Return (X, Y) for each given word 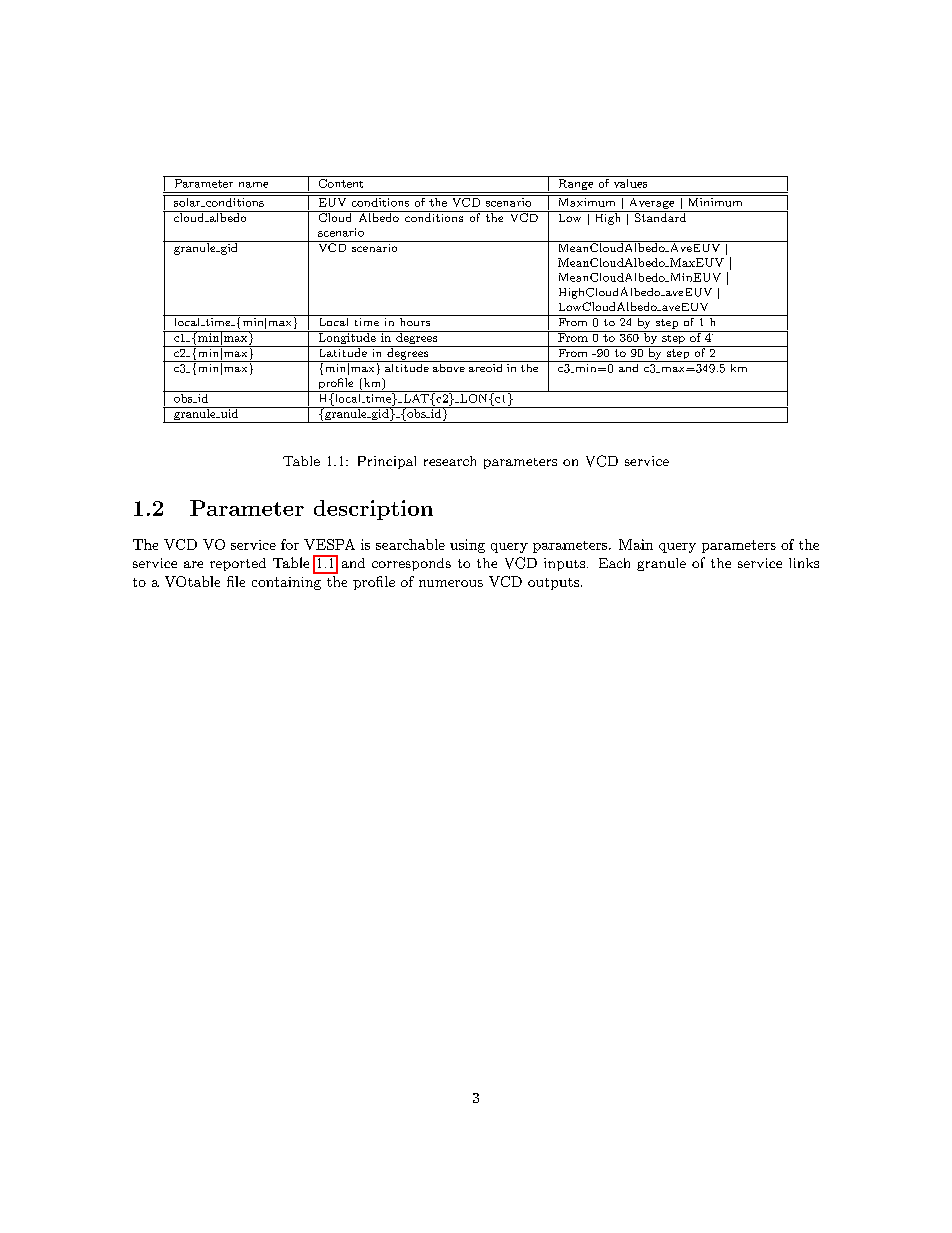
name (253, 185)
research (450, 461)
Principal (387, 462)
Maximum (587, 202)
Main (636, 544)
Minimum (715, 202)
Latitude (342, 351)
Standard (660, 216)
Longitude (347, 339)
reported (238, 564)
